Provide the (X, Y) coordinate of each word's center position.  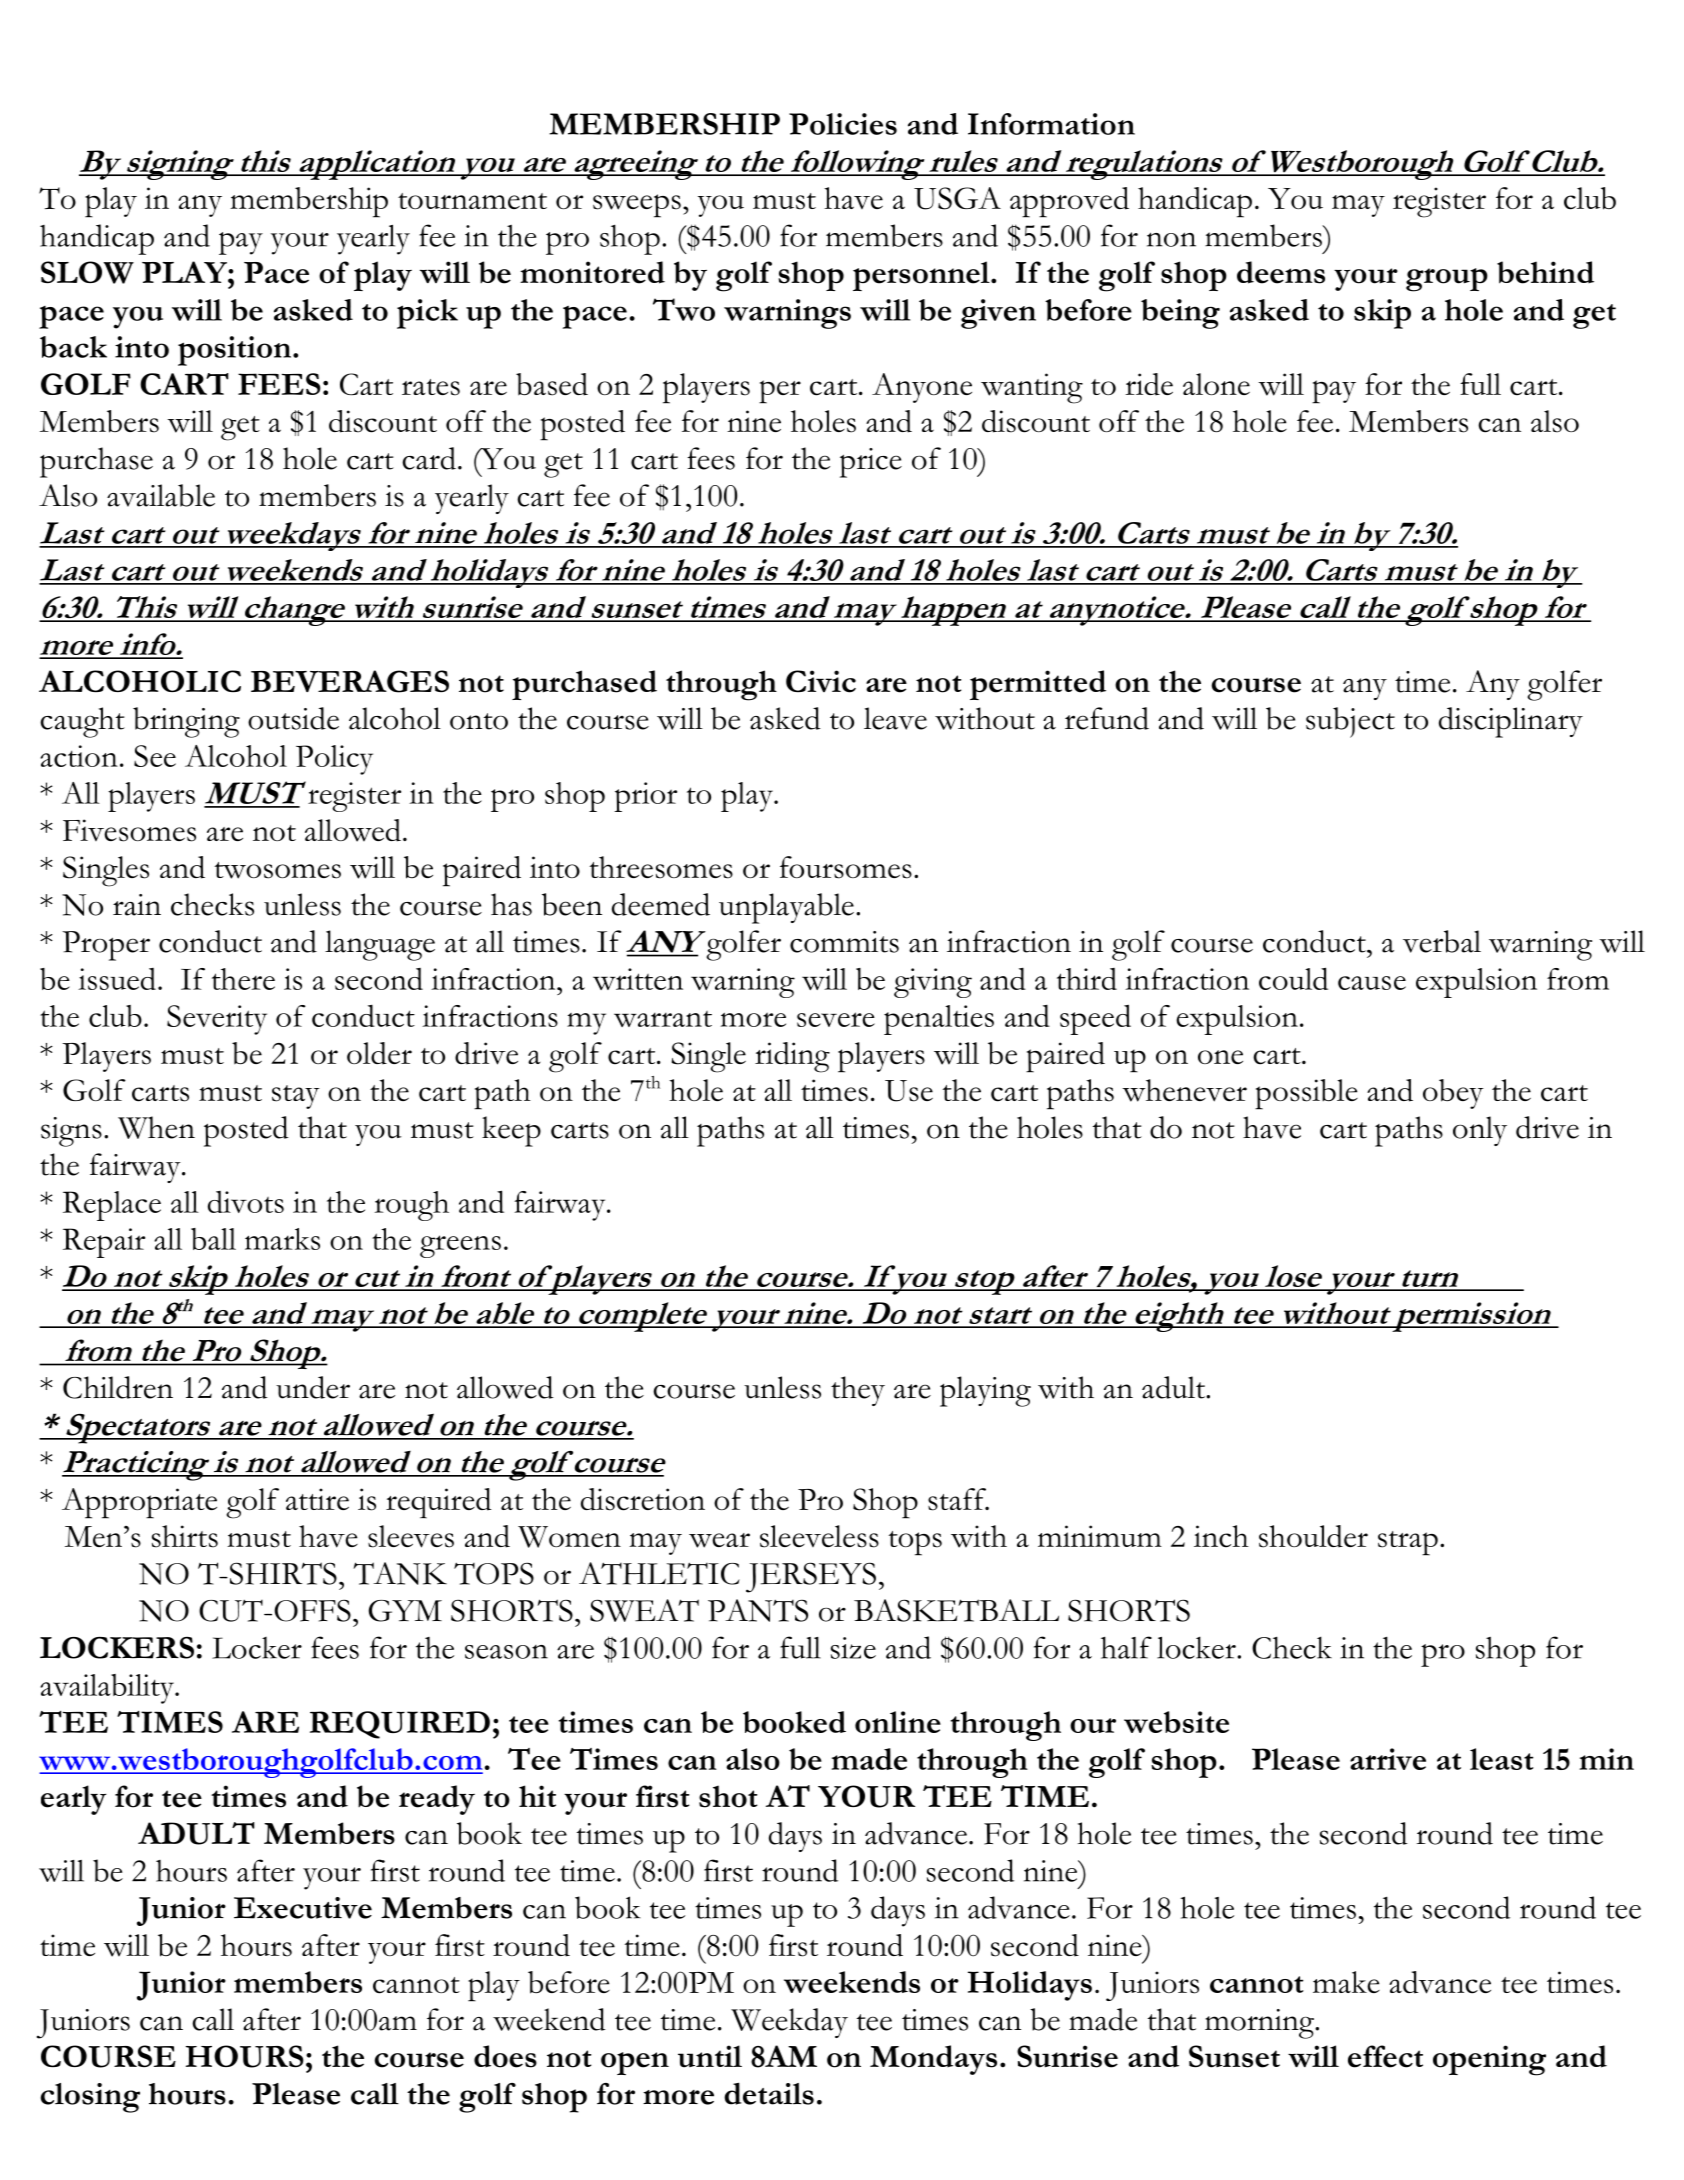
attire (317, 1499)
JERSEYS (811, 1577)
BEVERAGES (350, 681)
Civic (821, 681)
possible (1306, 1094)
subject (1350, 722)
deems (1281, 272)
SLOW (87, 272)
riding (792, 1057)
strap (1408, 1543)
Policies (843, 124)
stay (296, 1097)
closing (90, 2098)
